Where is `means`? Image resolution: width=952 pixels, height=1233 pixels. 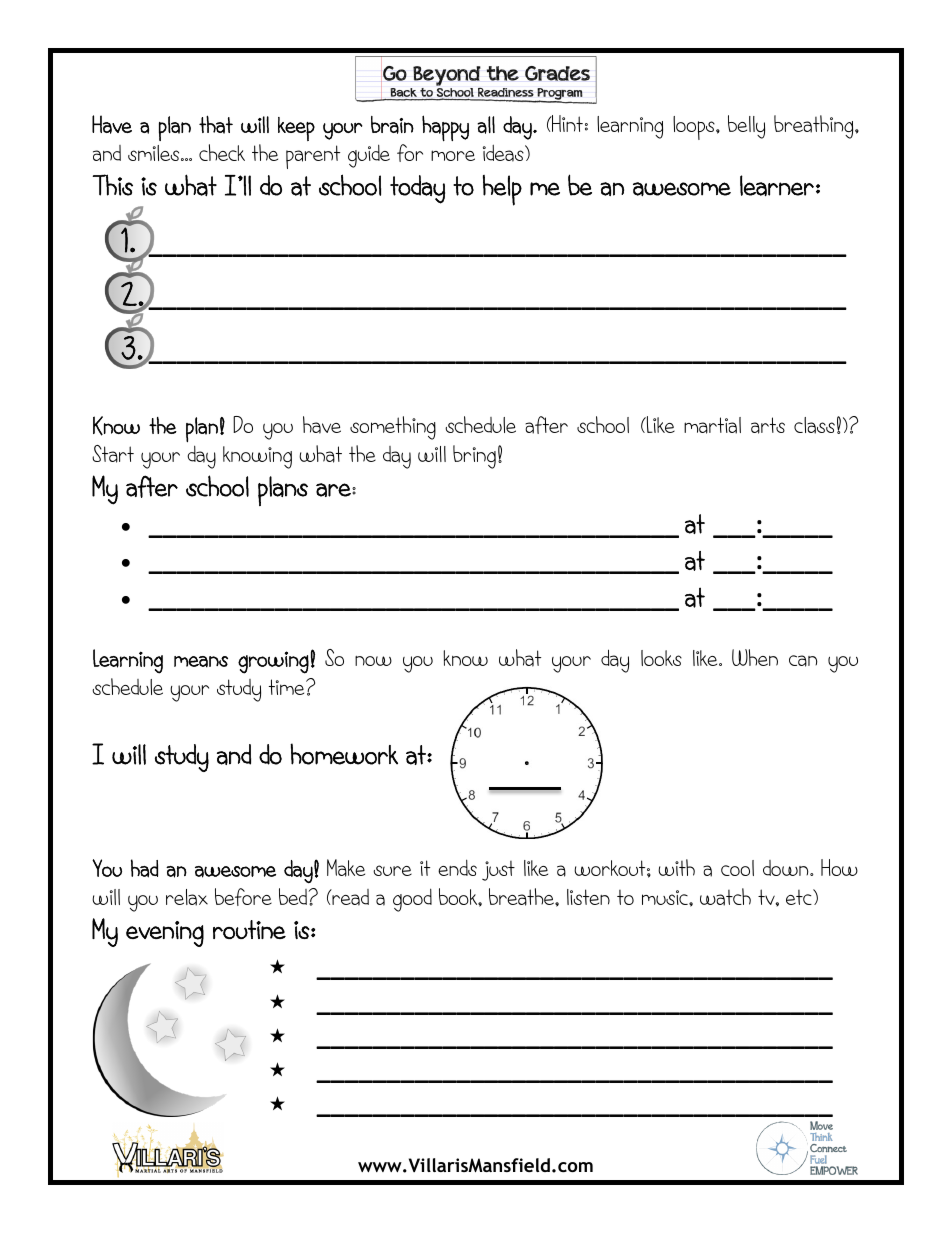
means is located at coordinates (201, 662).
